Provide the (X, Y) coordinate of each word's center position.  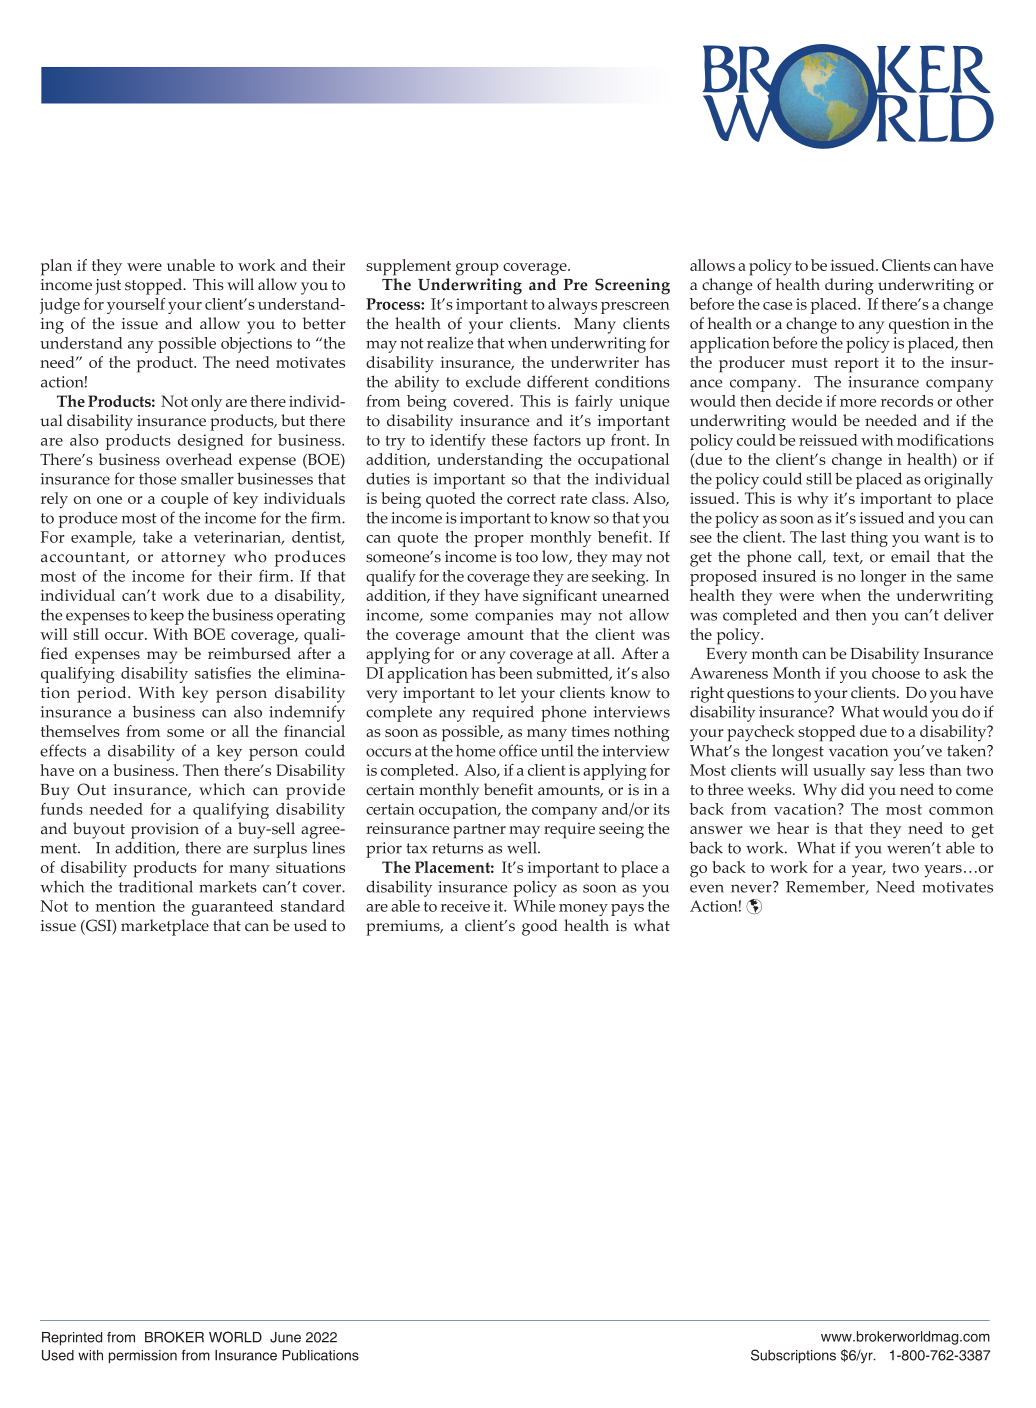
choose (896, 673)
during (849, 286)
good (540, 927)
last (833, 537)
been (516, 673)
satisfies (223, 673)
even (707, 888)
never (752, 887)
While (534, 906)
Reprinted (72, 1339)
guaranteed (232, 908)
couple (184, 500)
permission (143, 1357)
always (572, 306)
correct (531, 499)
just (108, 287)
